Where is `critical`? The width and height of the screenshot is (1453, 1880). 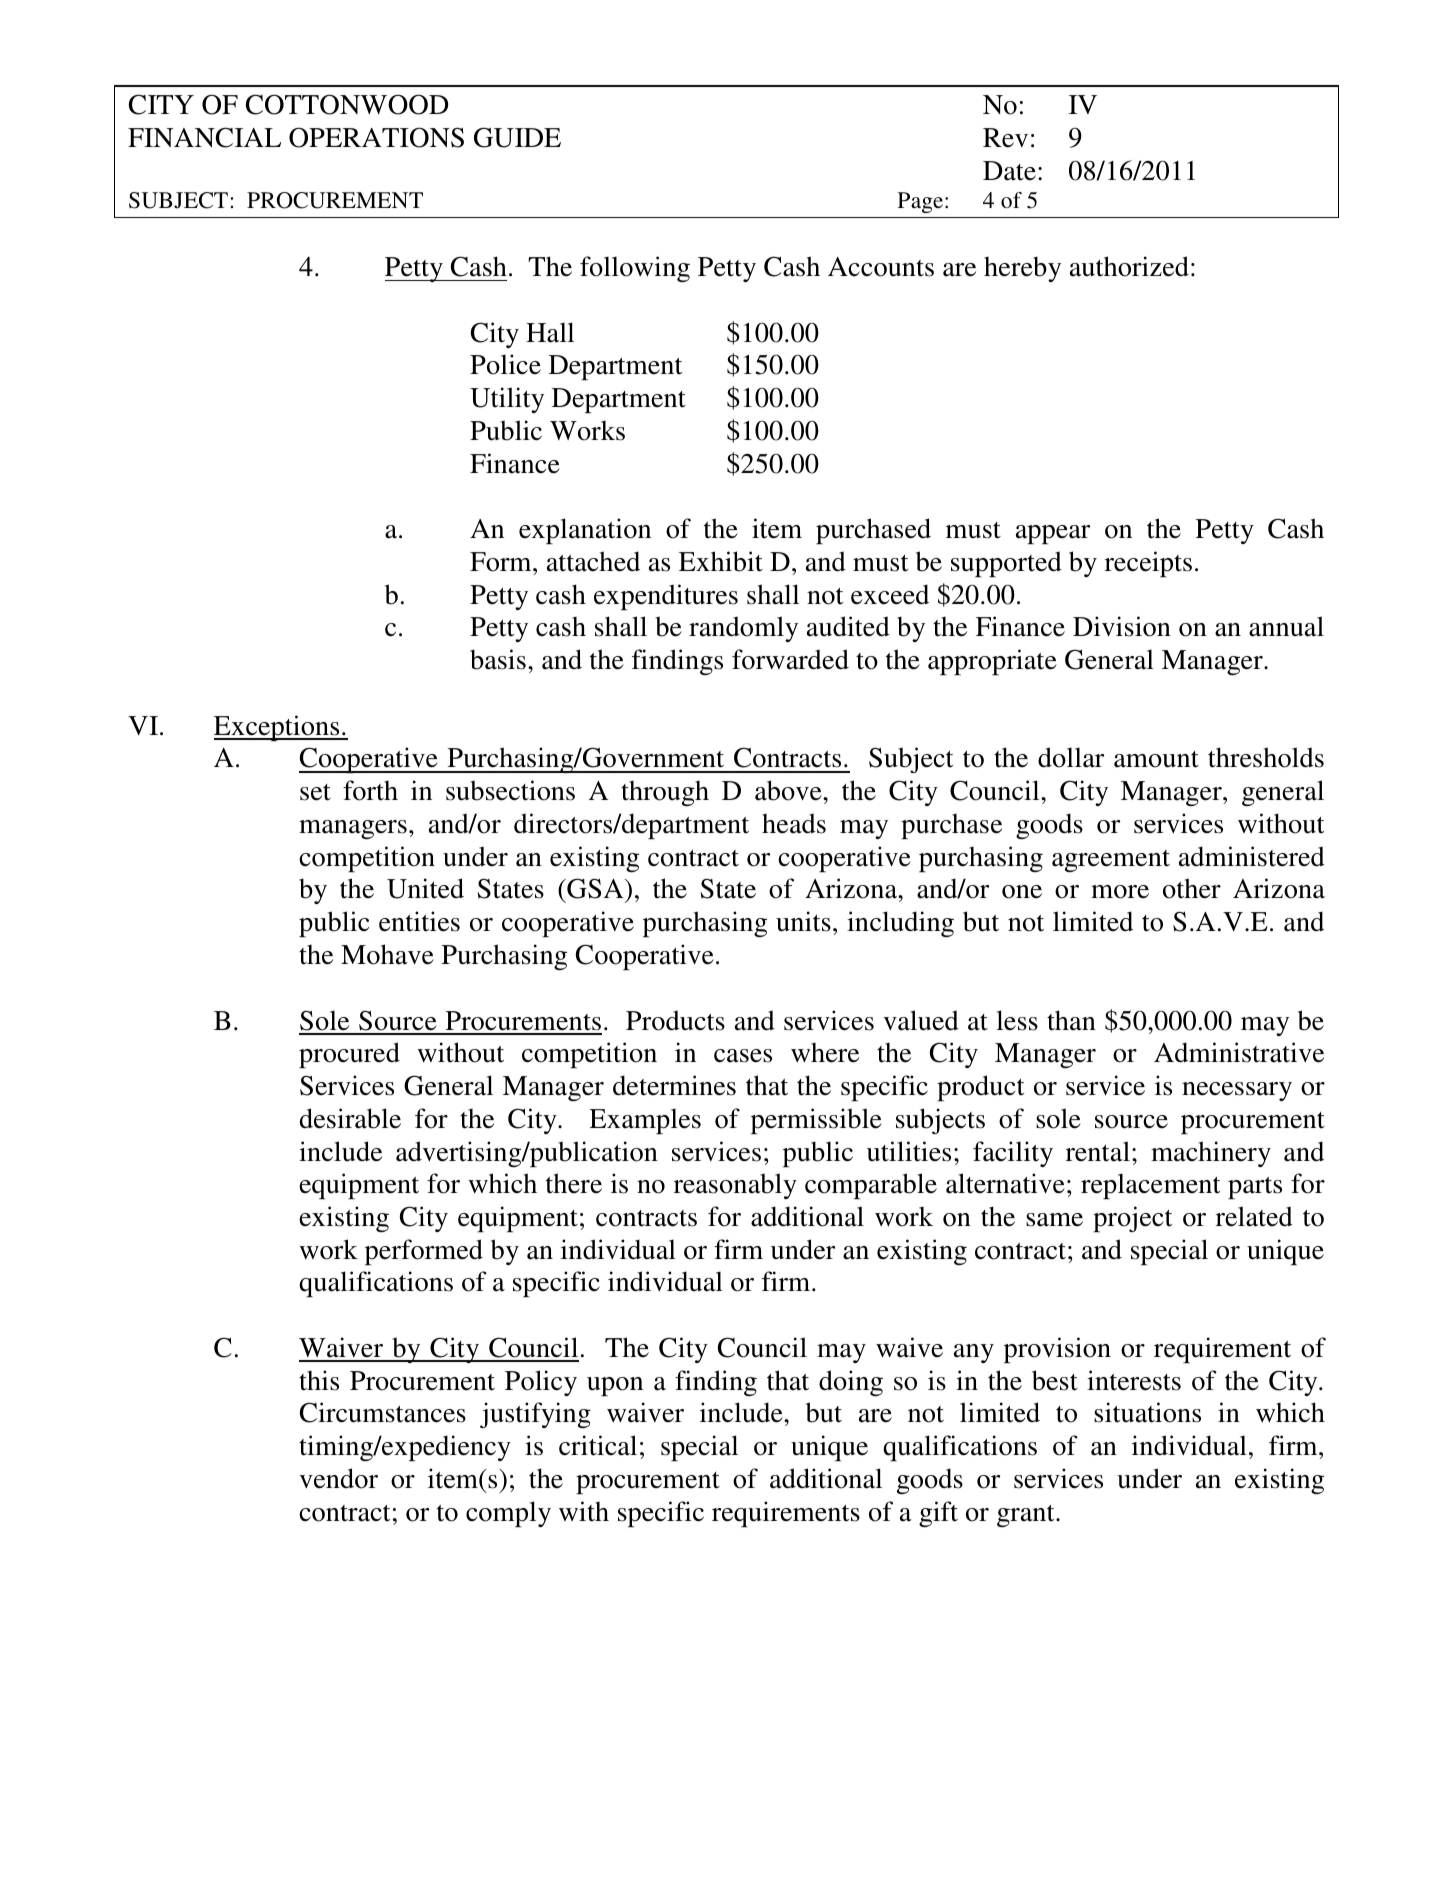 critical is located at coordinates (598, 1445).
